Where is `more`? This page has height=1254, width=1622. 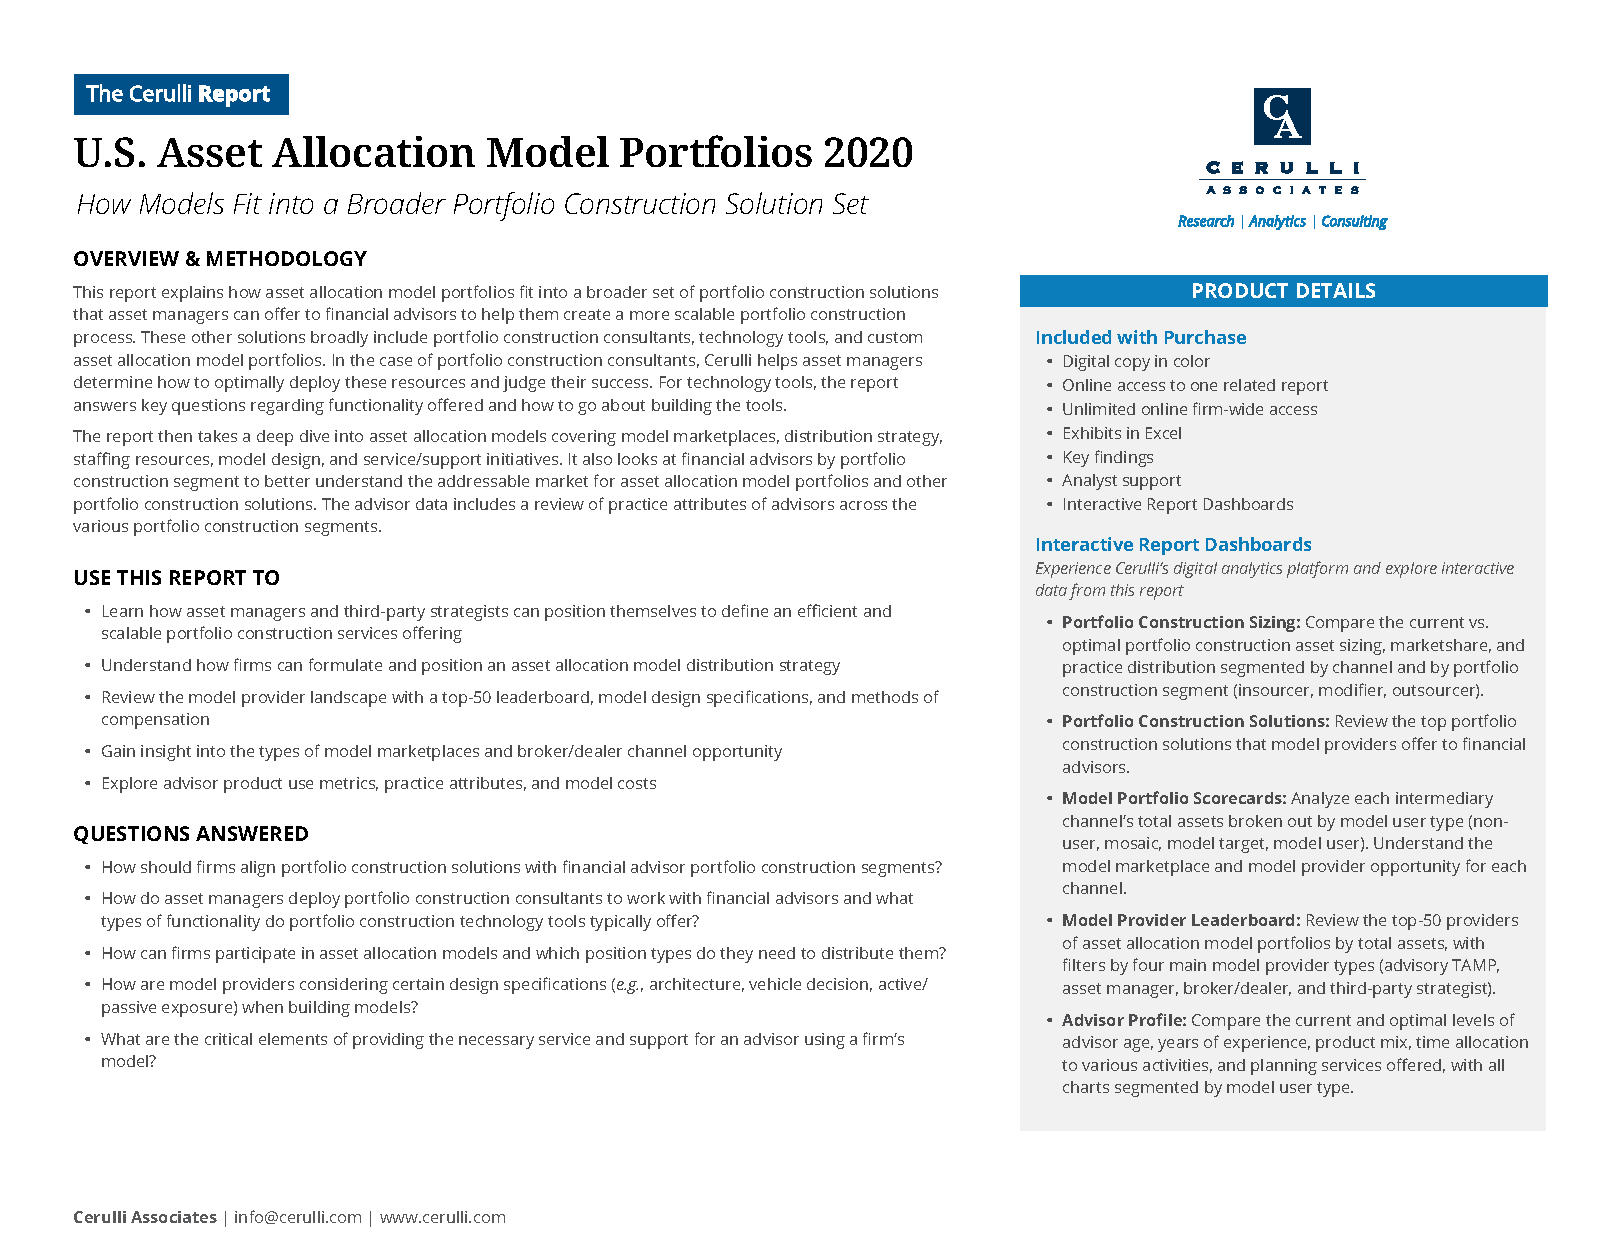 more is located at coordinates (649, 315).
